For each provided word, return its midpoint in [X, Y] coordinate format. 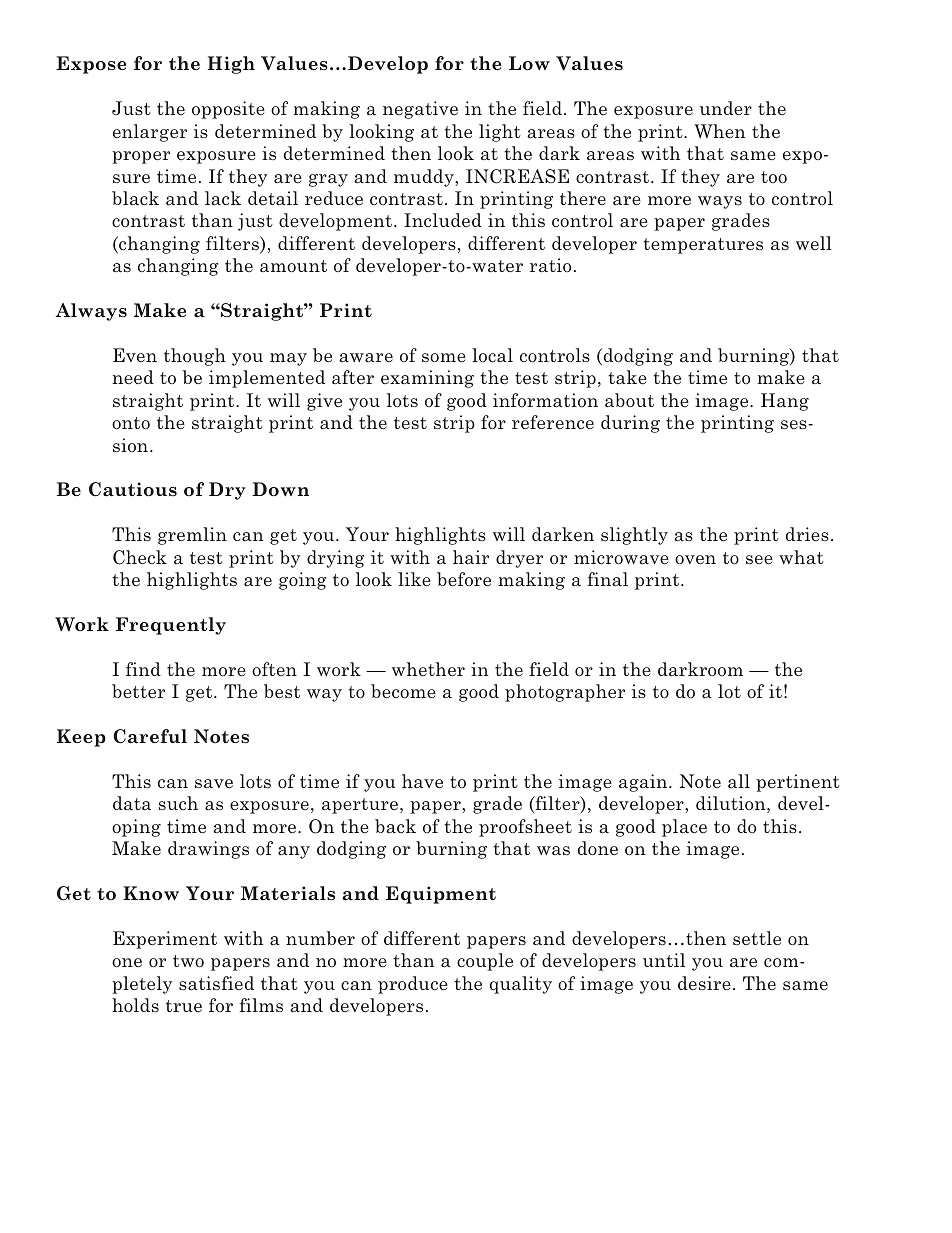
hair [471, 557]
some [444, 358]
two [188, 961]
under [726, 108]
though [195, 357]
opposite [228, 110]
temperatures [703, 246]
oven [695, 559]
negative [420, 110]
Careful [150, 736]
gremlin [192, 536]
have [422, 781]
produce [413, 985]
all [739, 781]
